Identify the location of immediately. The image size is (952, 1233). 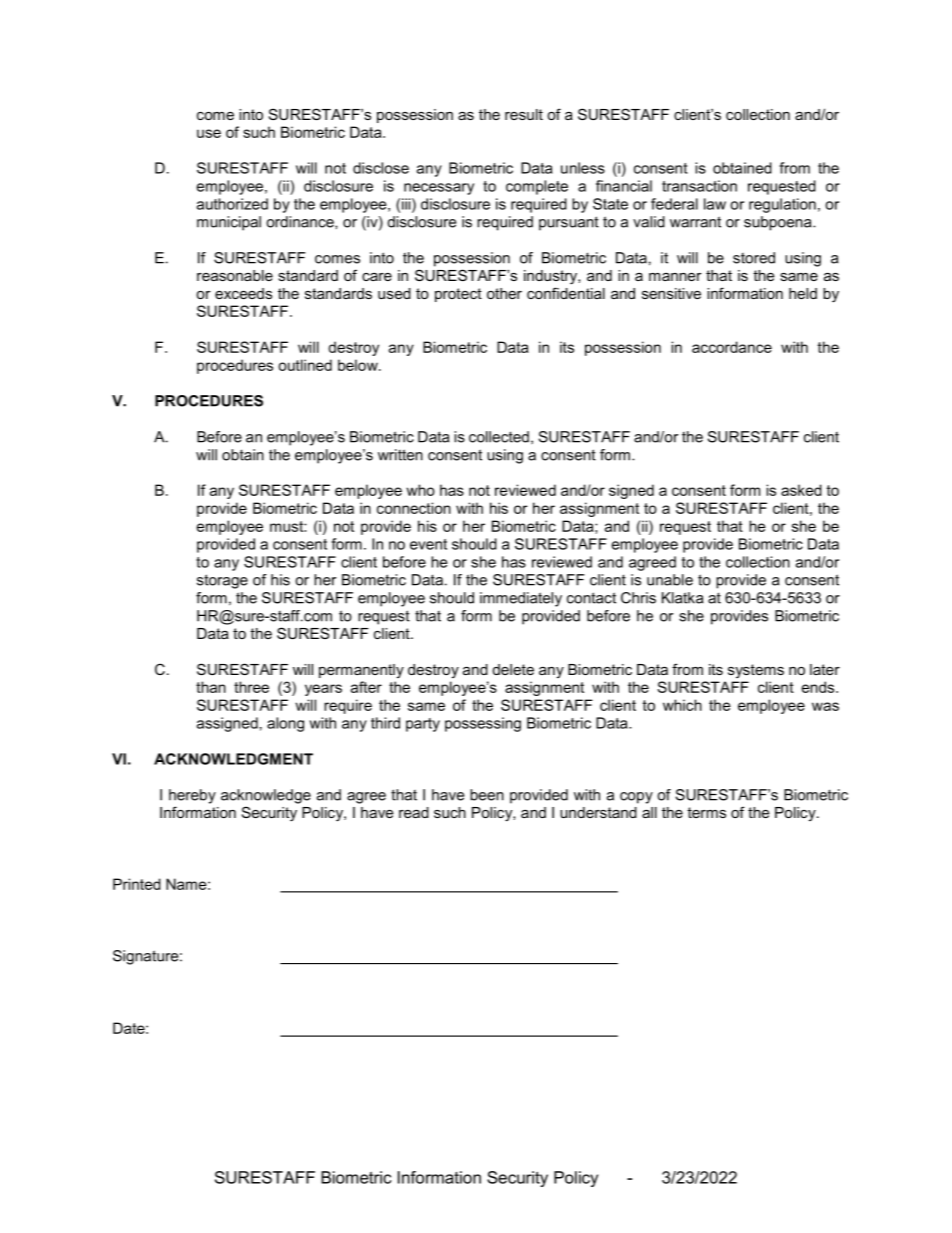
(521, 599).
